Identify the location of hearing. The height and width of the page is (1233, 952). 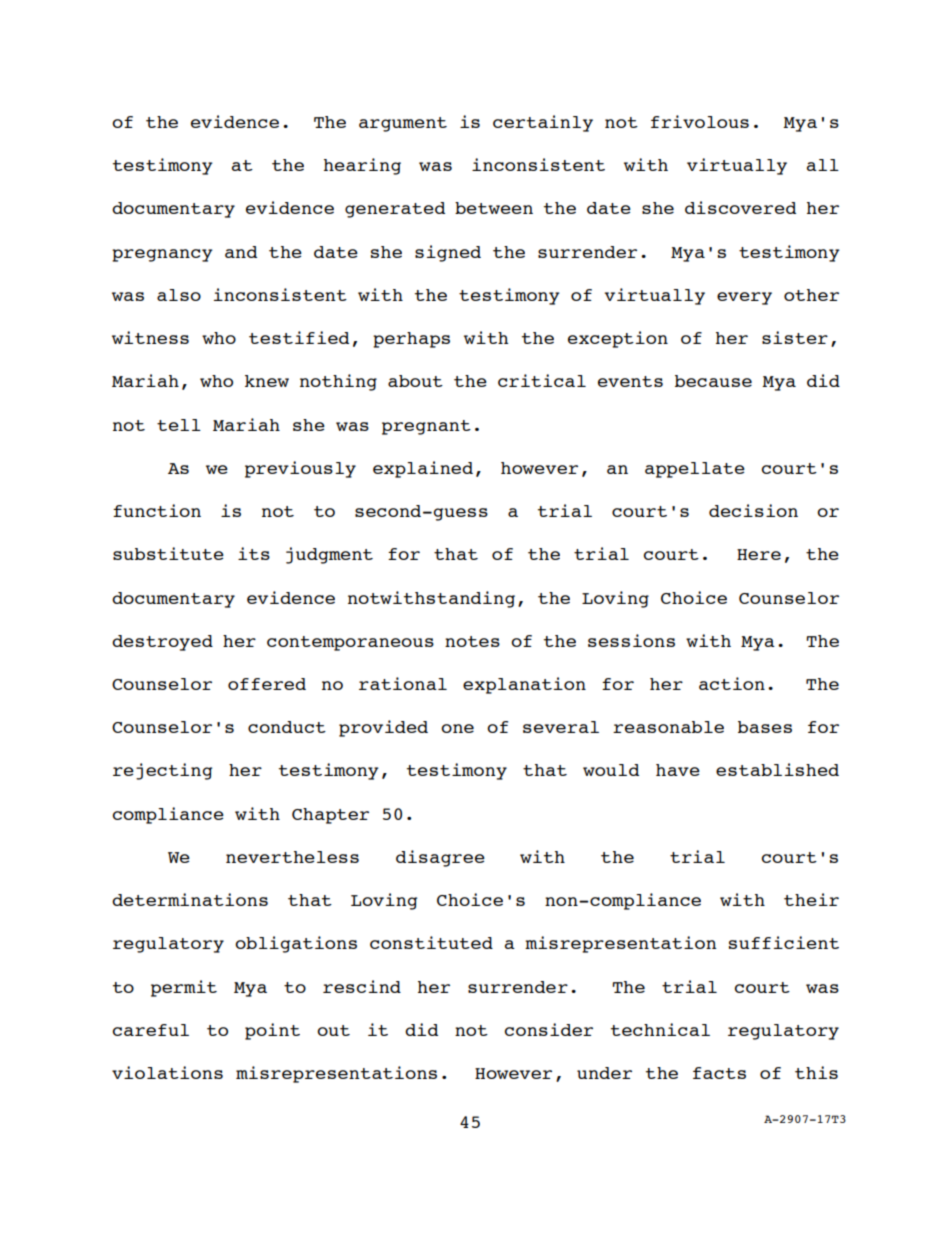
(362, 166).
